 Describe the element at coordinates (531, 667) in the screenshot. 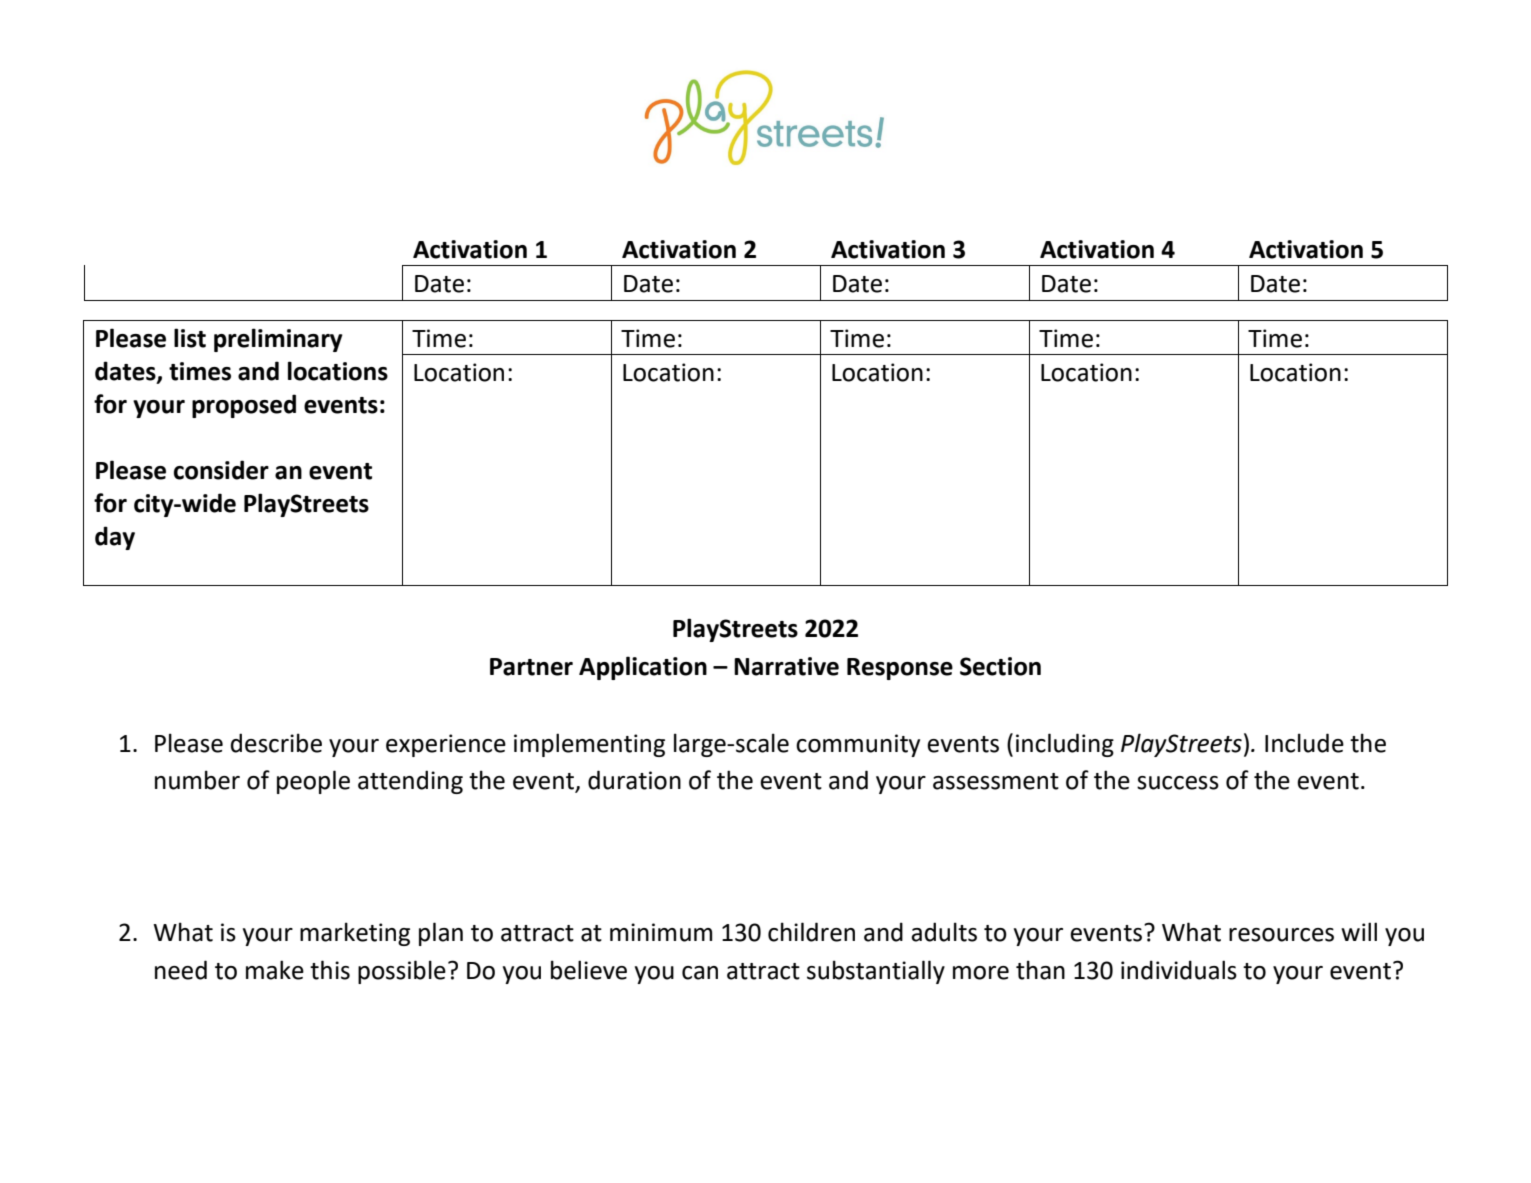

I see `Partner` at that location.
